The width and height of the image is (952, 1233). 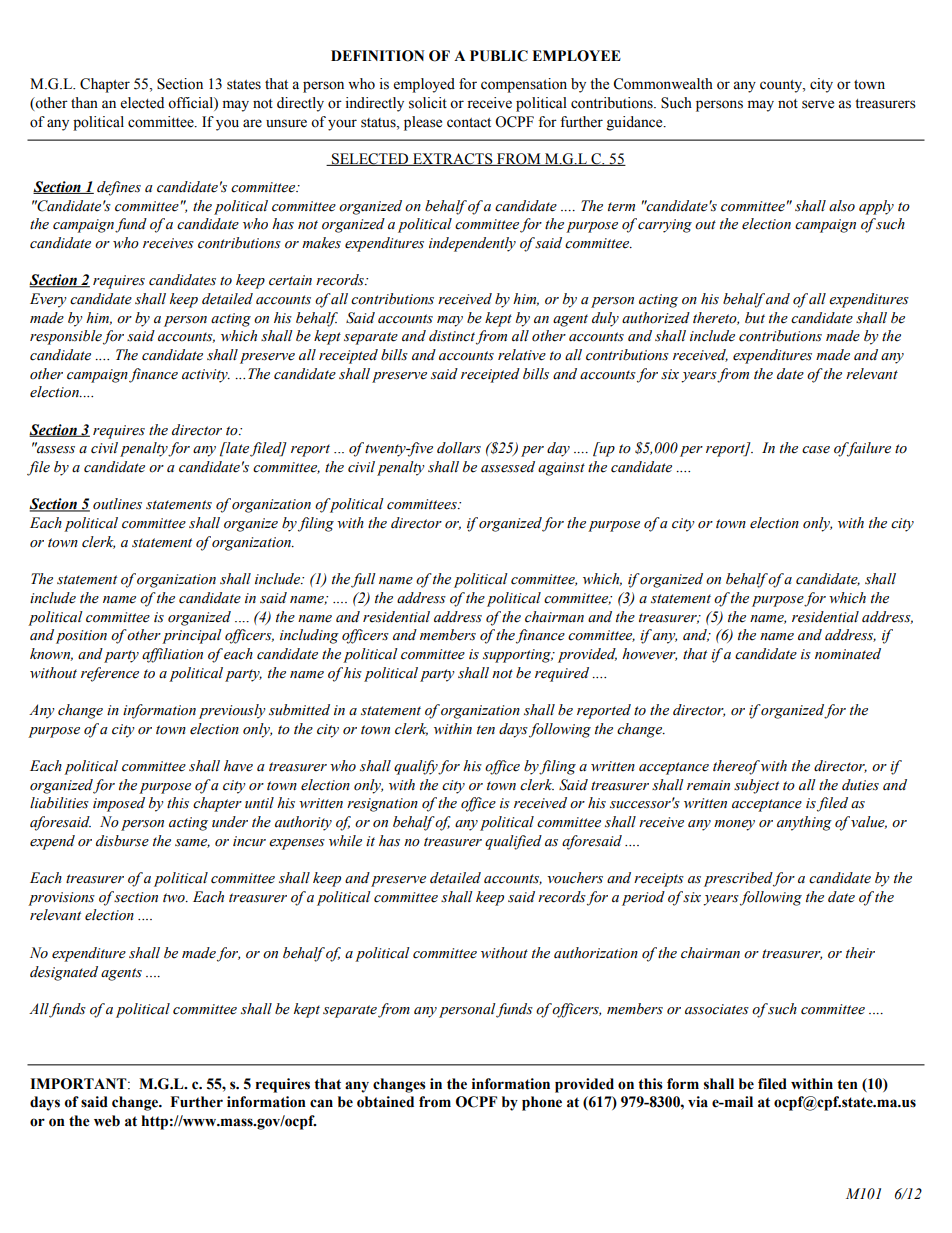 What do you see at coordinates (385, 1102) in the image?
I see `obtained` at bounding box center [385, 1102].
